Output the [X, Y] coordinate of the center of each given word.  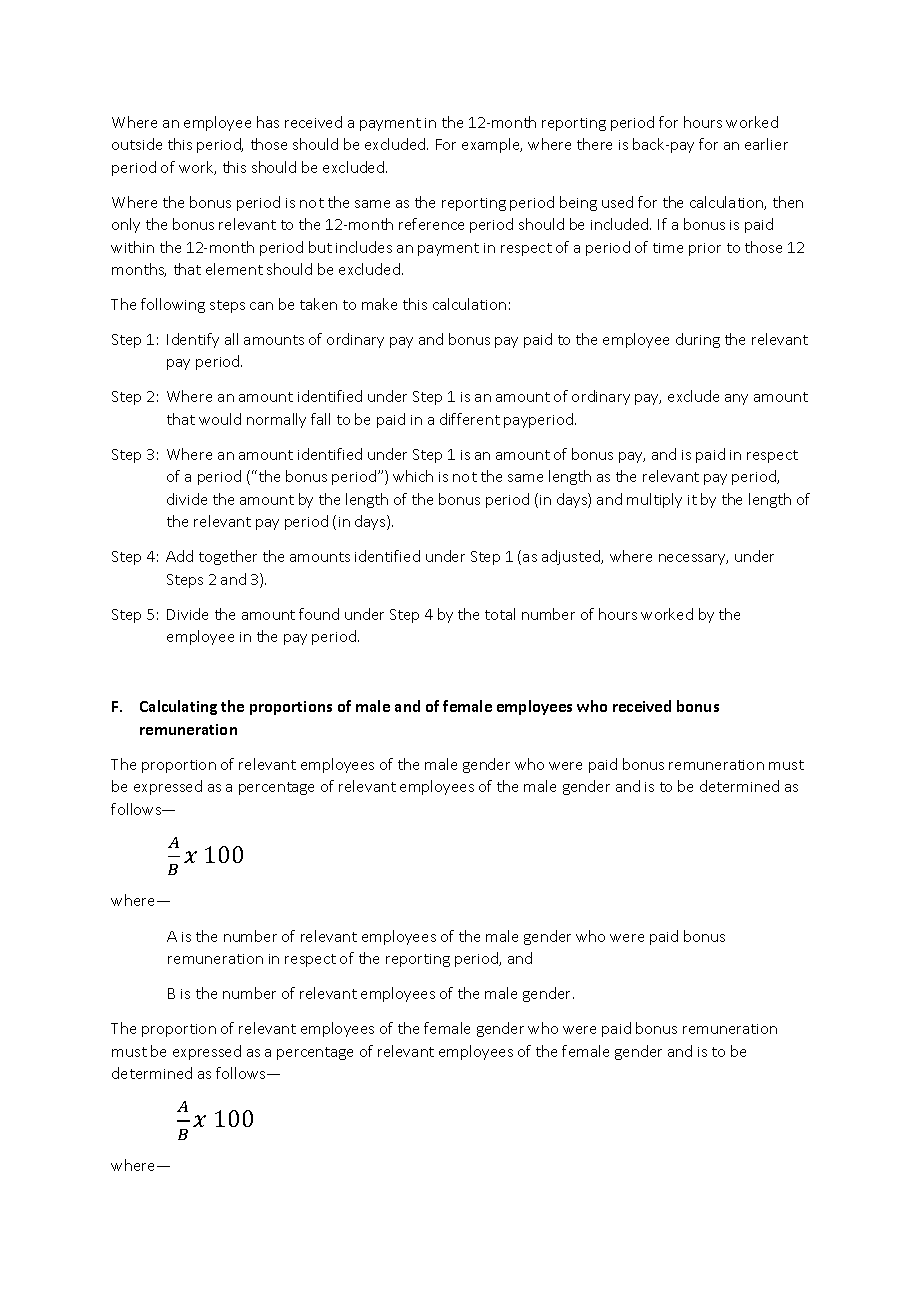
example [492, 145]
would [220, 419]
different [470, 419]
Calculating [178, 707]
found [319, 614]
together [228, 557]
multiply [654, 500]
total [500, 614]
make [379, 304]
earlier [766, 144]
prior [705, 249]
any [736, 399]
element [234, 269]
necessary [693, 559]
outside [137, 144]
